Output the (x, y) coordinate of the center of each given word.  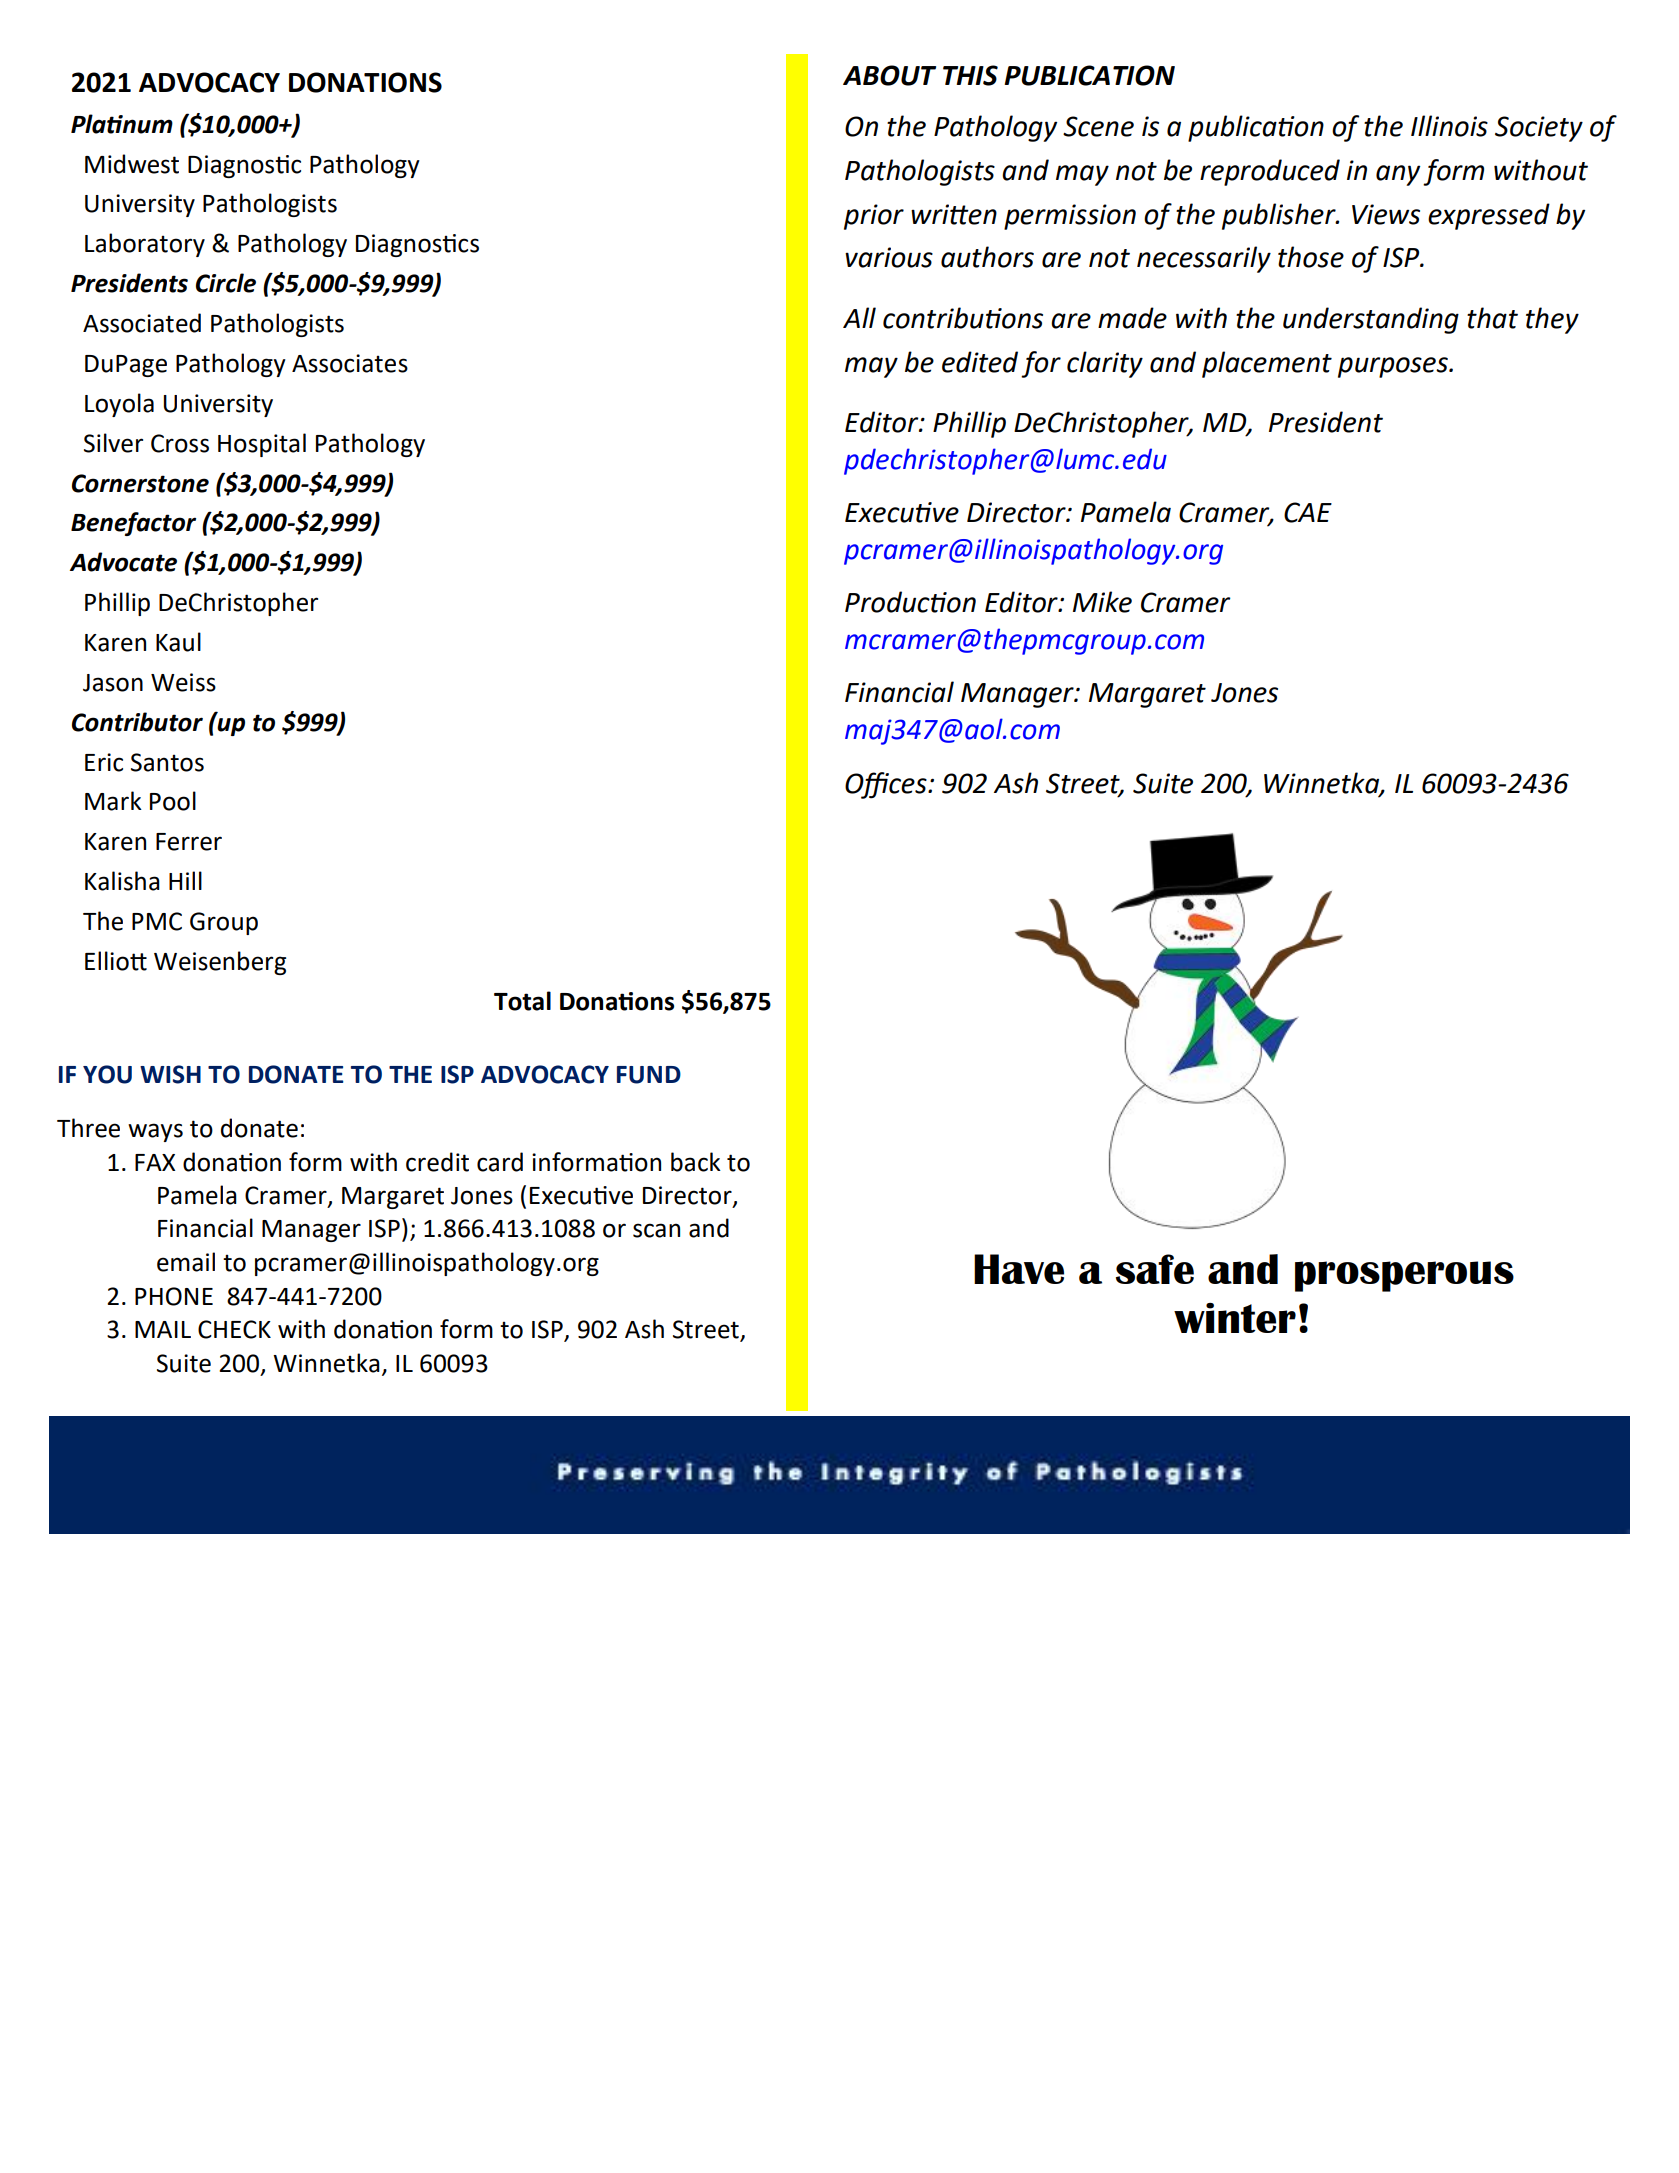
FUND (649, 1075)
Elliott (116, 961)
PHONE (174, 1296)
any (1398, 175)
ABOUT (889, 75)
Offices (887, 785)
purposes (1394, 367)
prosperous (1404, 1276)
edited (980, 362)
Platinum (122, 124)
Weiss (183, 682)
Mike (1102, 602)
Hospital (262, 445)
